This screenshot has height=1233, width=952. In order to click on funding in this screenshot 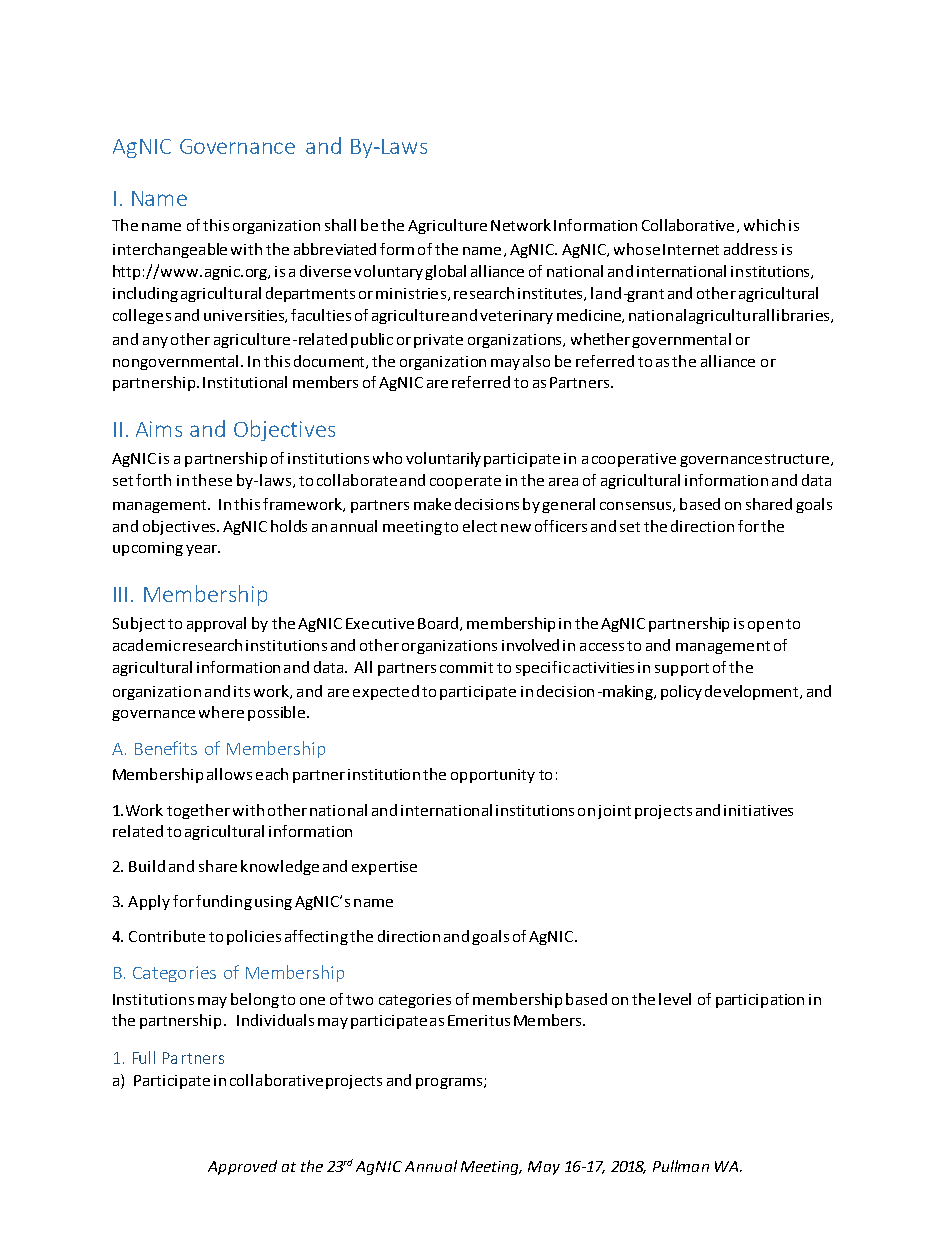, I will do `click(224, 902)`.
